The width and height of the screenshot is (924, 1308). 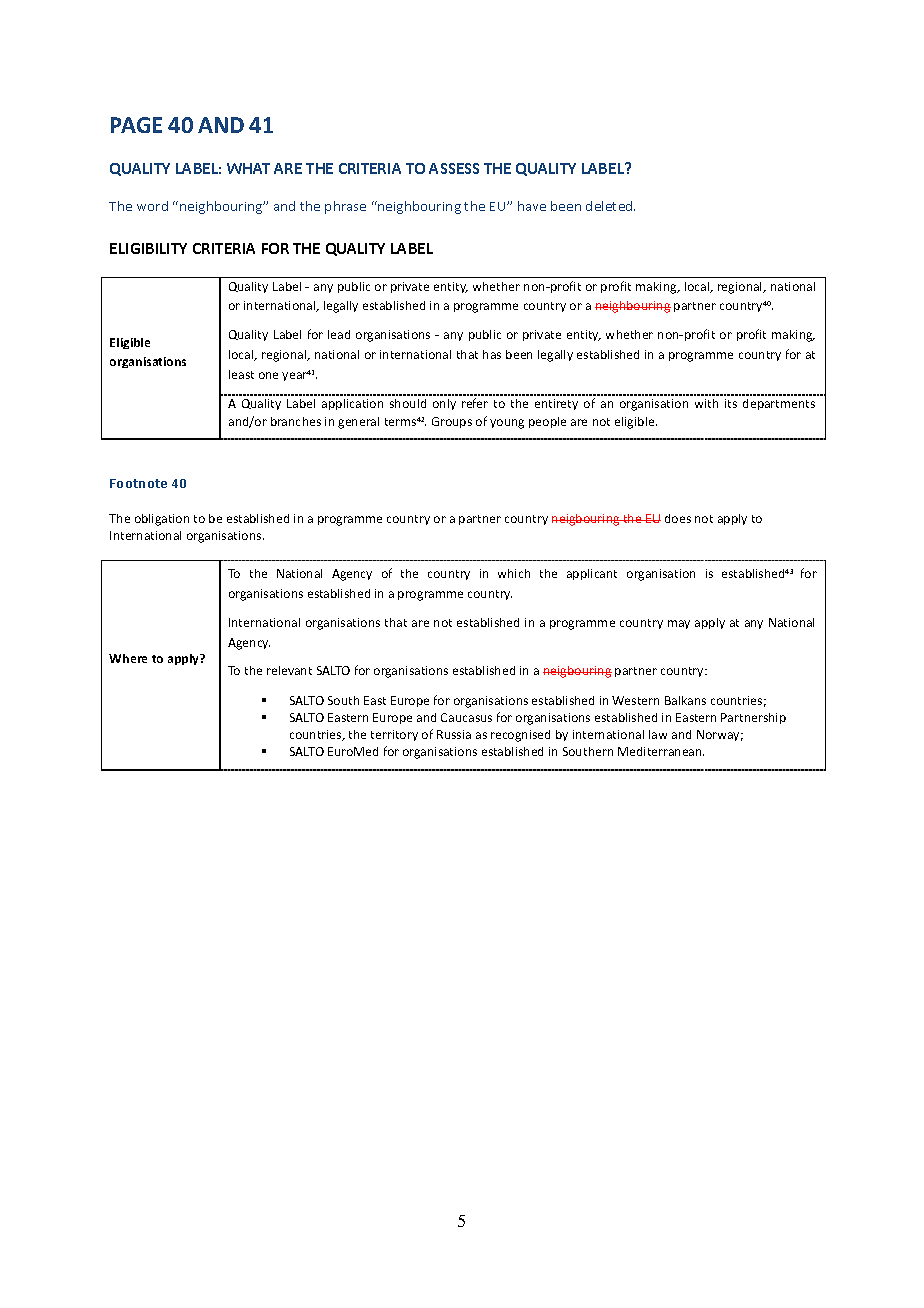 What do you see at coordinates (452, 422) in the screenshot?
I see `Groups` at bounding box center [452, 422].
